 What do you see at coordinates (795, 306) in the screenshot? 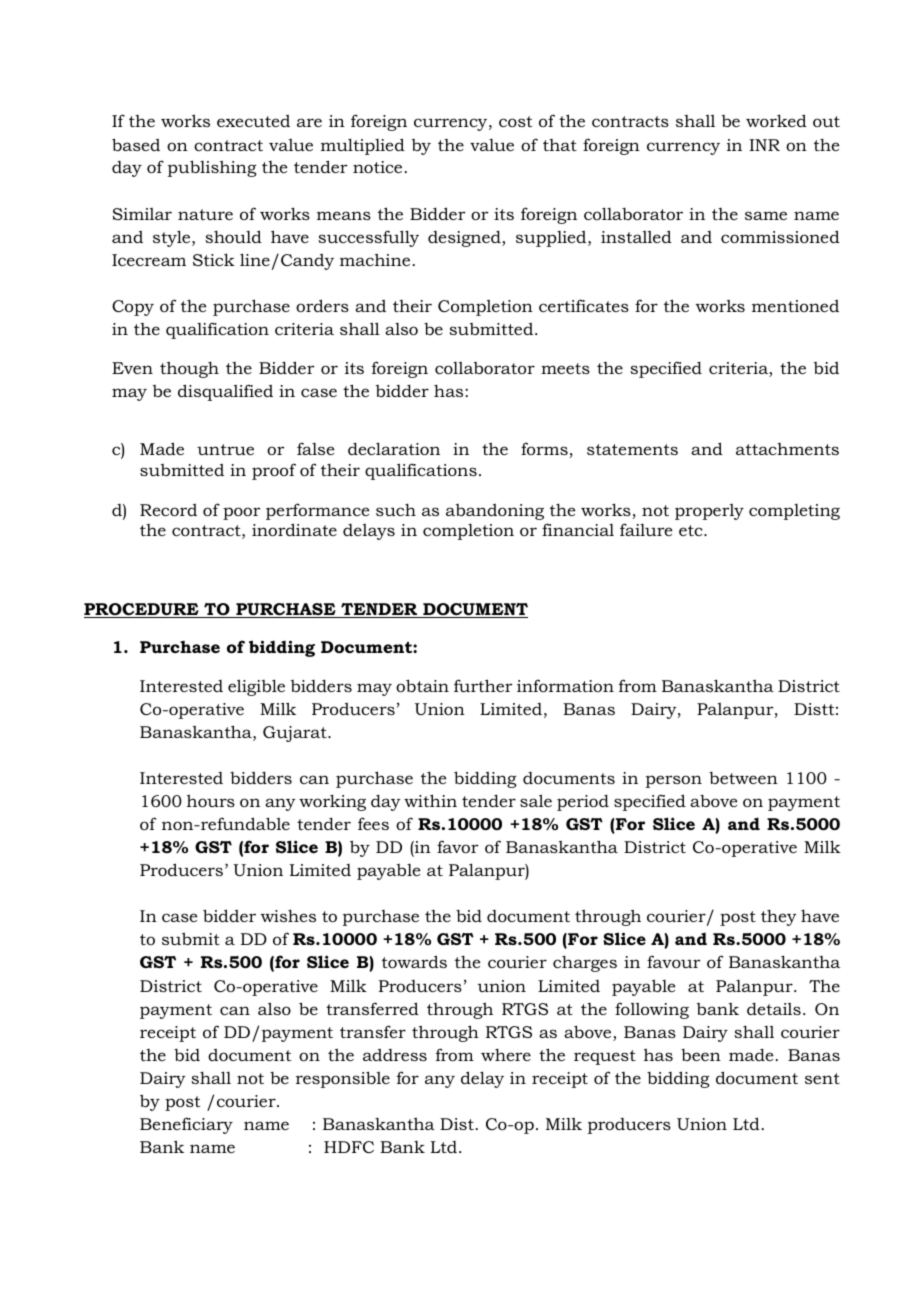
I see `mentioned` at bounding box center [795, 306].
